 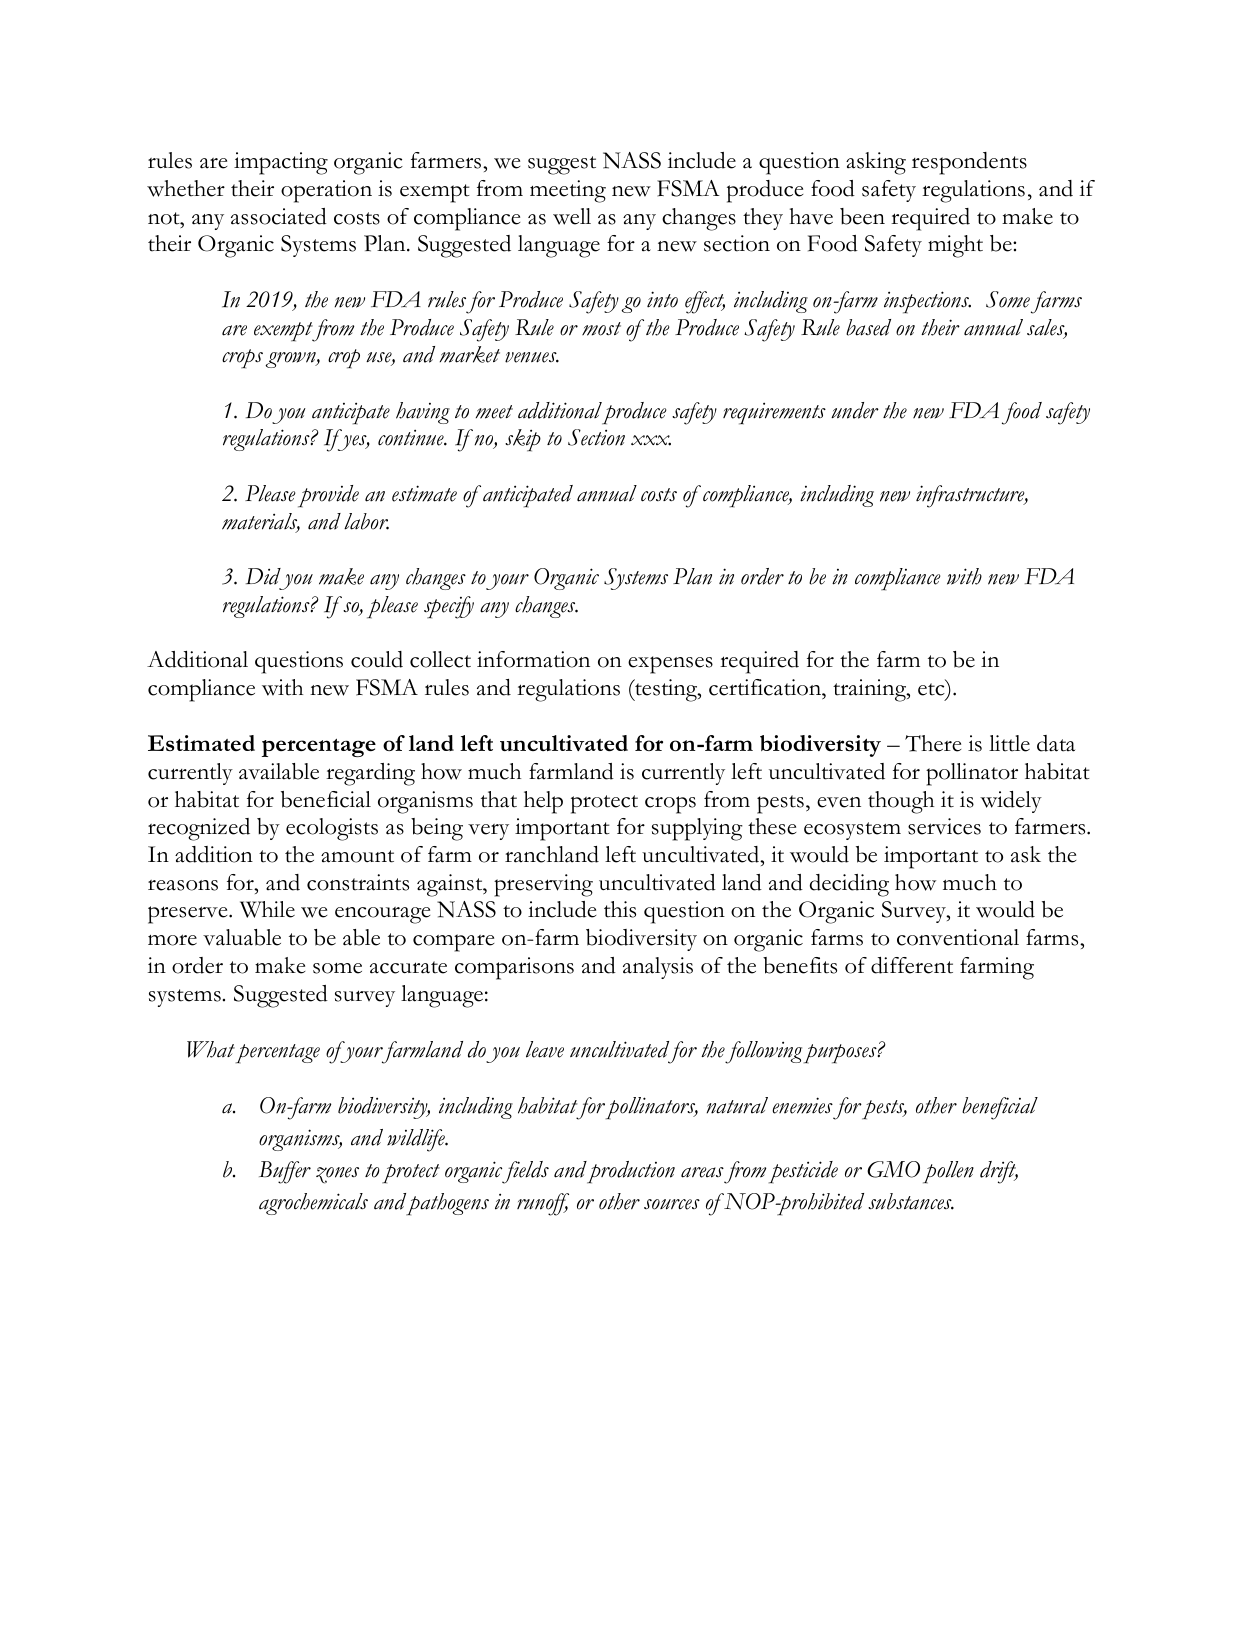 I want to click on under, so click(x=855, y=410).
